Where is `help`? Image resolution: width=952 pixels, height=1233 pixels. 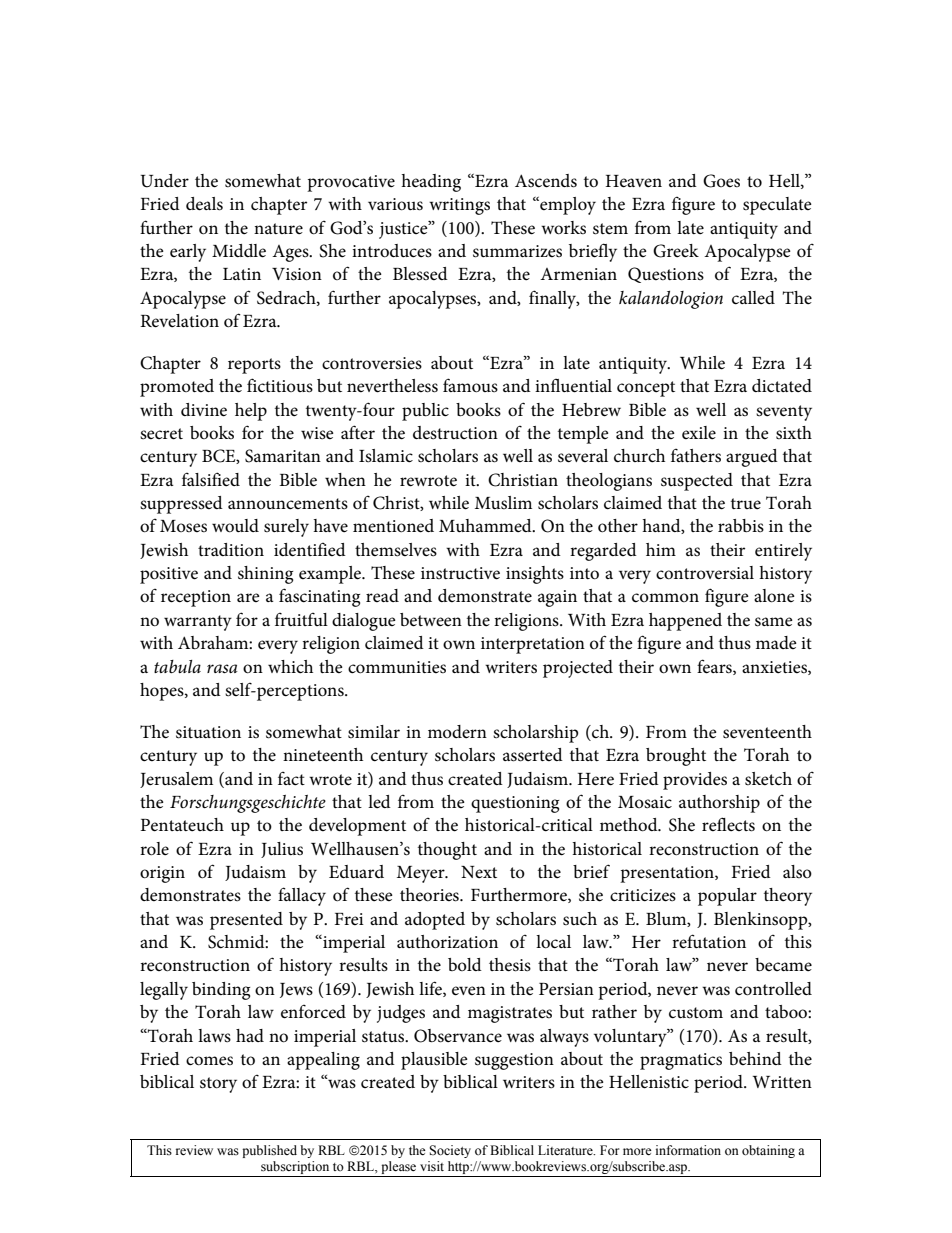 help is located at coordinates (251, 412).
